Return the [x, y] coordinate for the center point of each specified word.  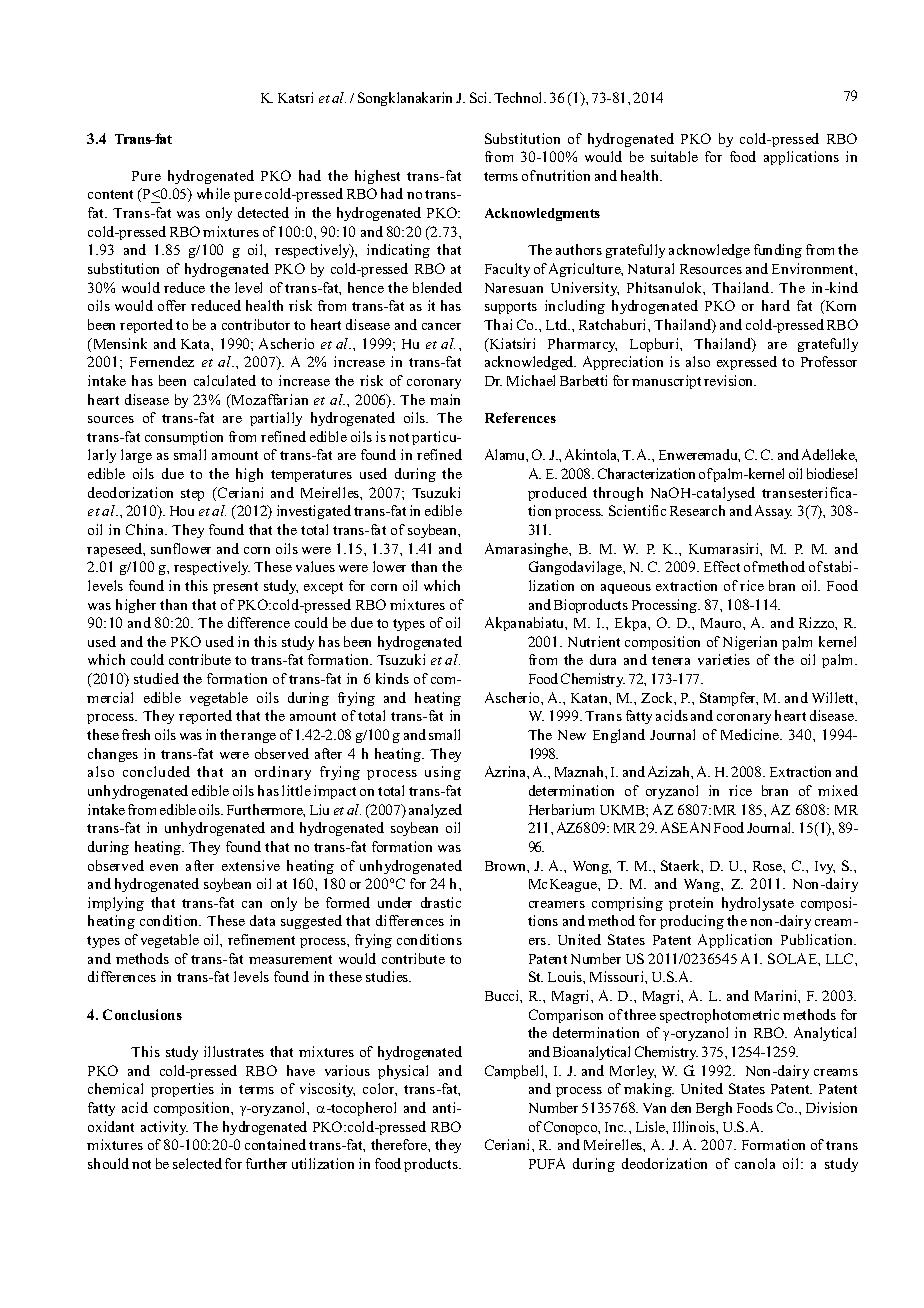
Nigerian [750, 643]
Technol [519, 97]
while [213, 193]
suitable [674, 156]
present [235, 588]
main [445, 399]
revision [730, 380]
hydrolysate [758, 904]
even [164, 867]
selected [197, 1163]
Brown [506, 866]
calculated [225, 380]
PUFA [547, 1163]
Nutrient [594, 641]
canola [755, 1163]
